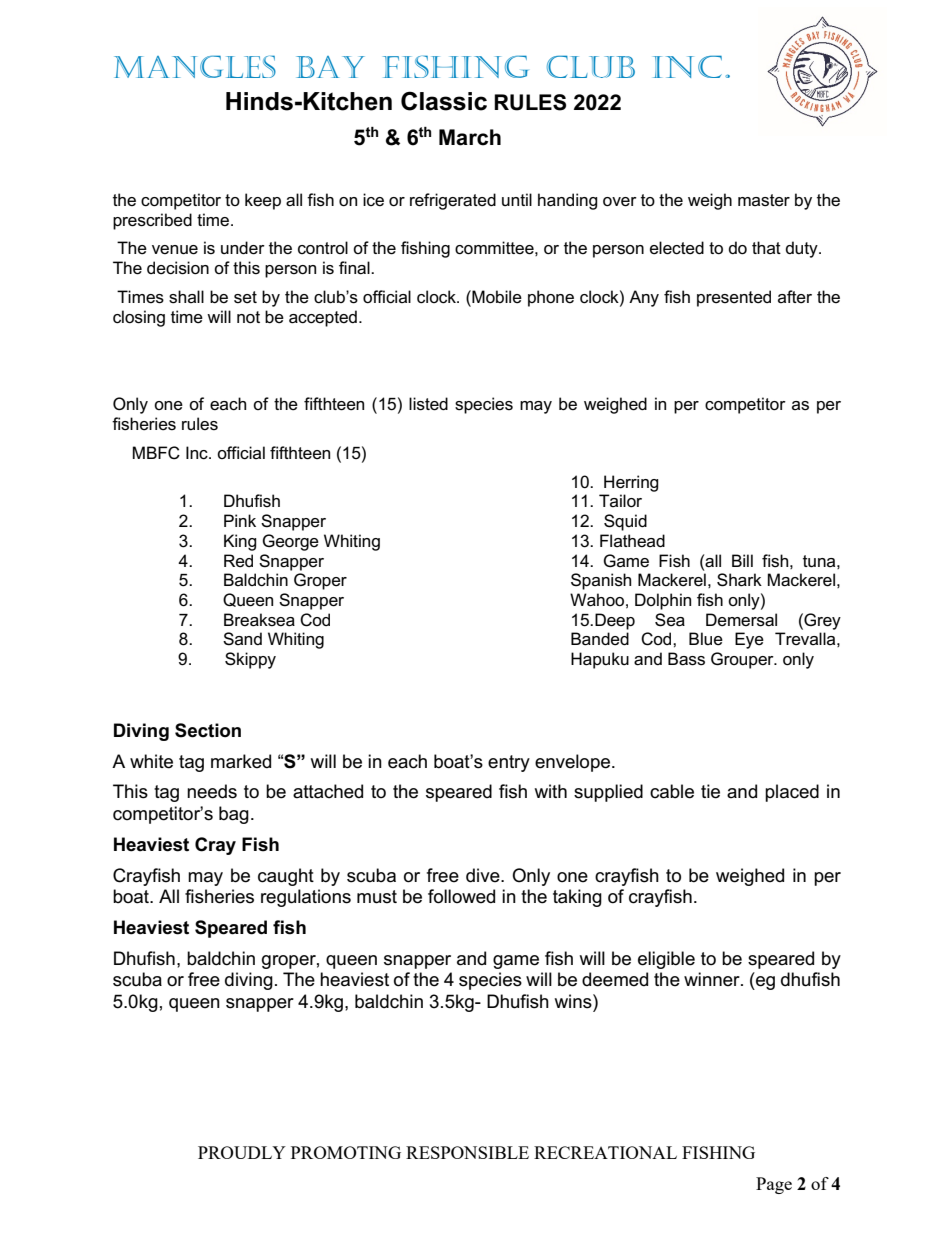 This screenshot has height=1233, width=952. What do you see at coordinates (764, 200) in the screenshot?
I see `master` at bounding box center [764, 200].
